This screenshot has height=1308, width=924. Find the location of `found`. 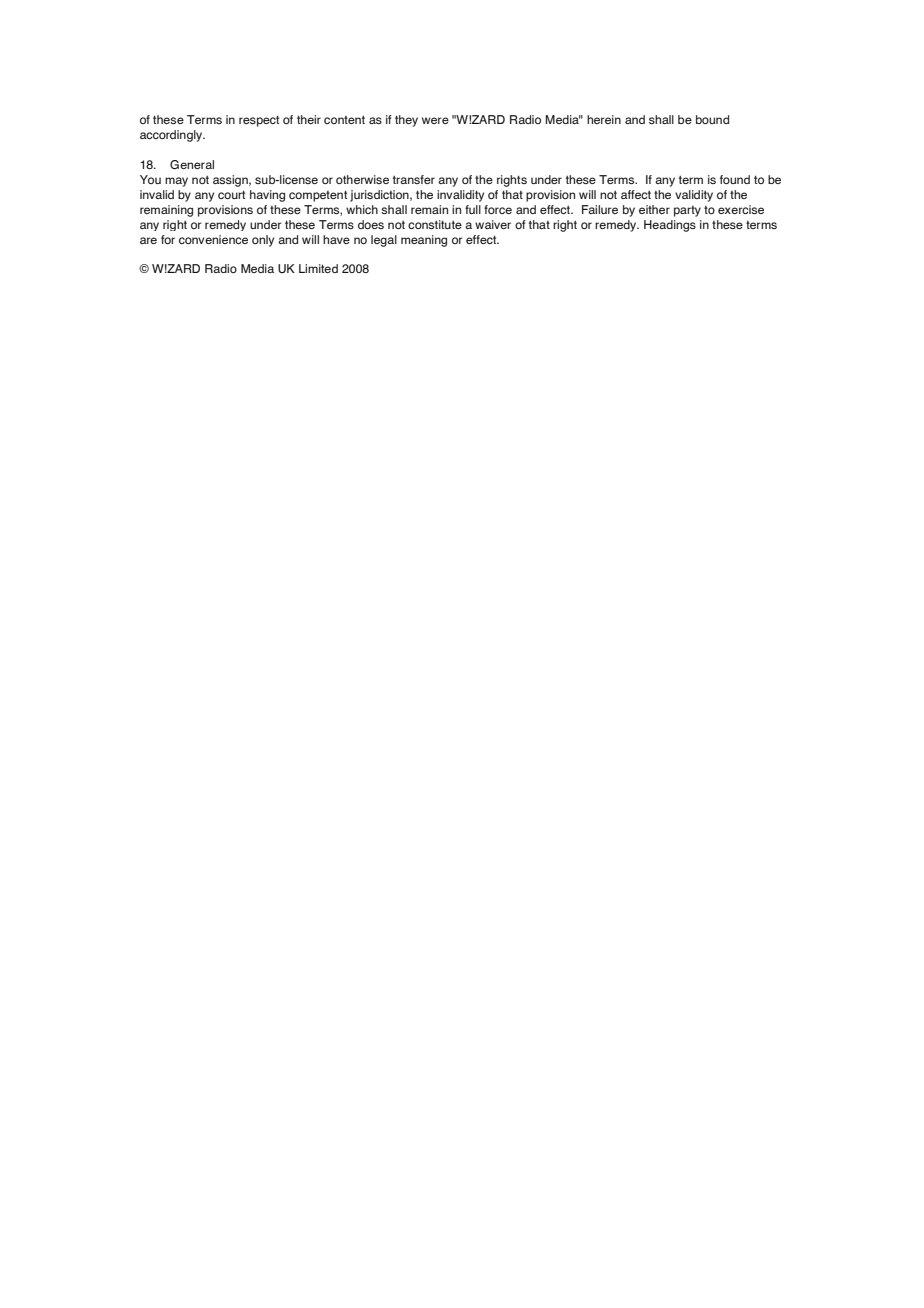

found is located at coordinates (735, 179).
